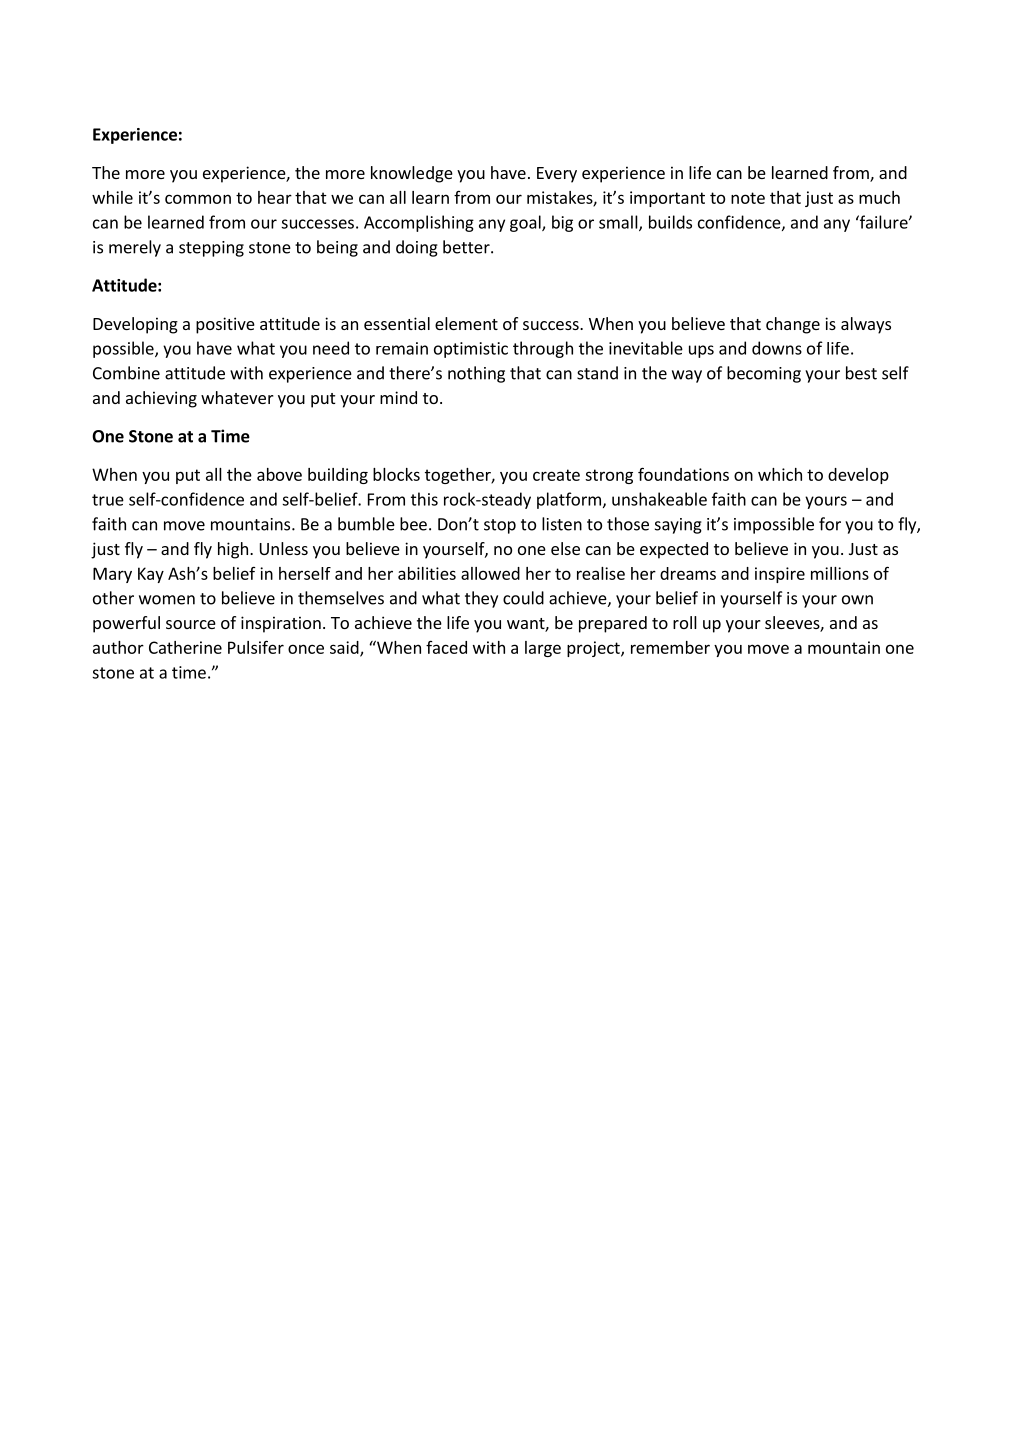 The width and height of the image is (1015, 1436). Describe the element at coordinates (500, 526) in the image. I see `stop` at that location.
